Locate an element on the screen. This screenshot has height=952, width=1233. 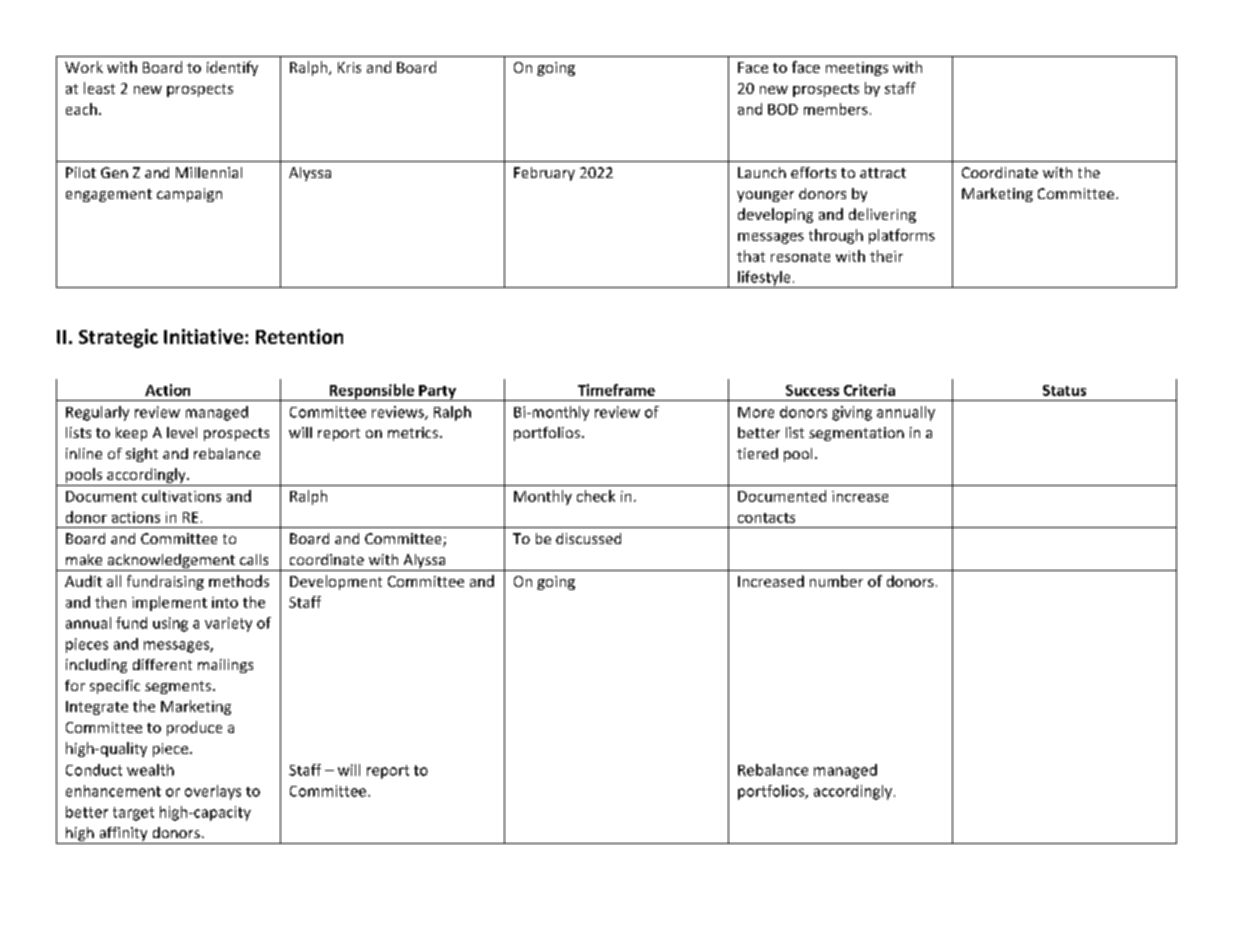
produce is located at coordinates (194, 728).
